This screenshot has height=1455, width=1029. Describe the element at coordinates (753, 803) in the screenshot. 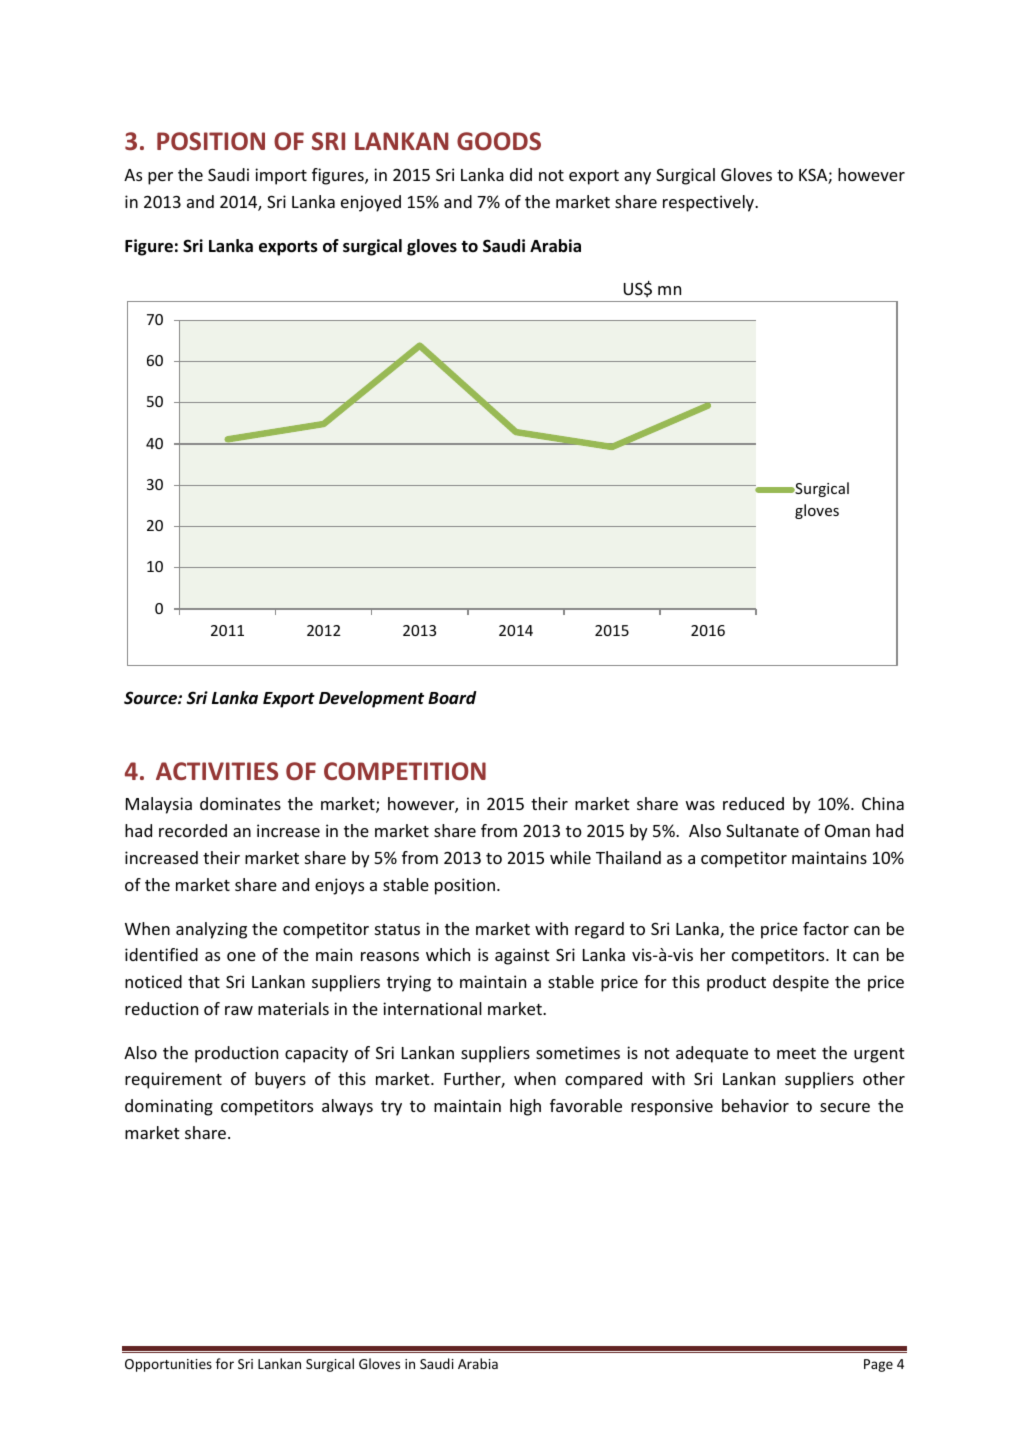

I see `reduced` at that location.
